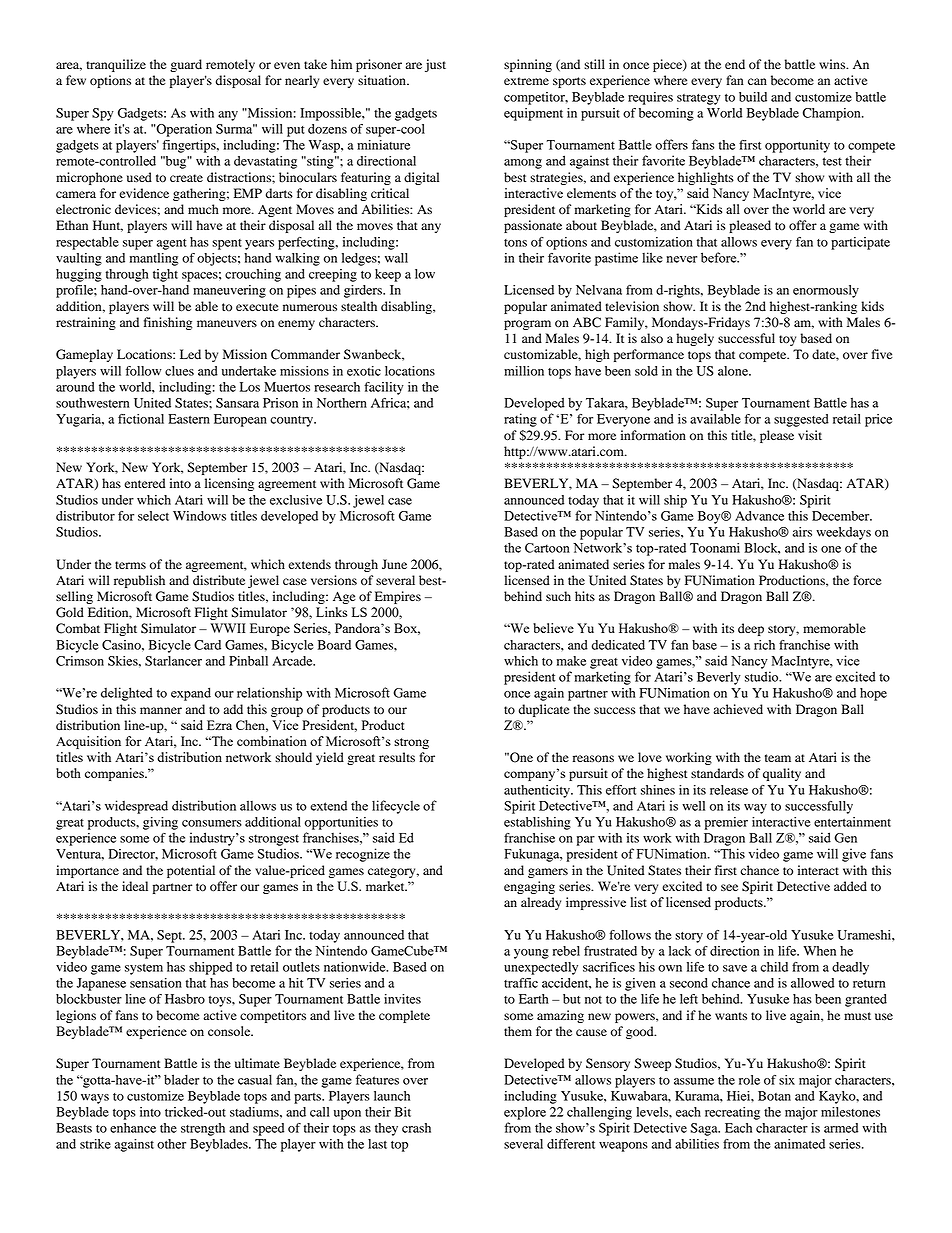 This image has height=1233, width=952. I want to click on million, so click(524, 371).
